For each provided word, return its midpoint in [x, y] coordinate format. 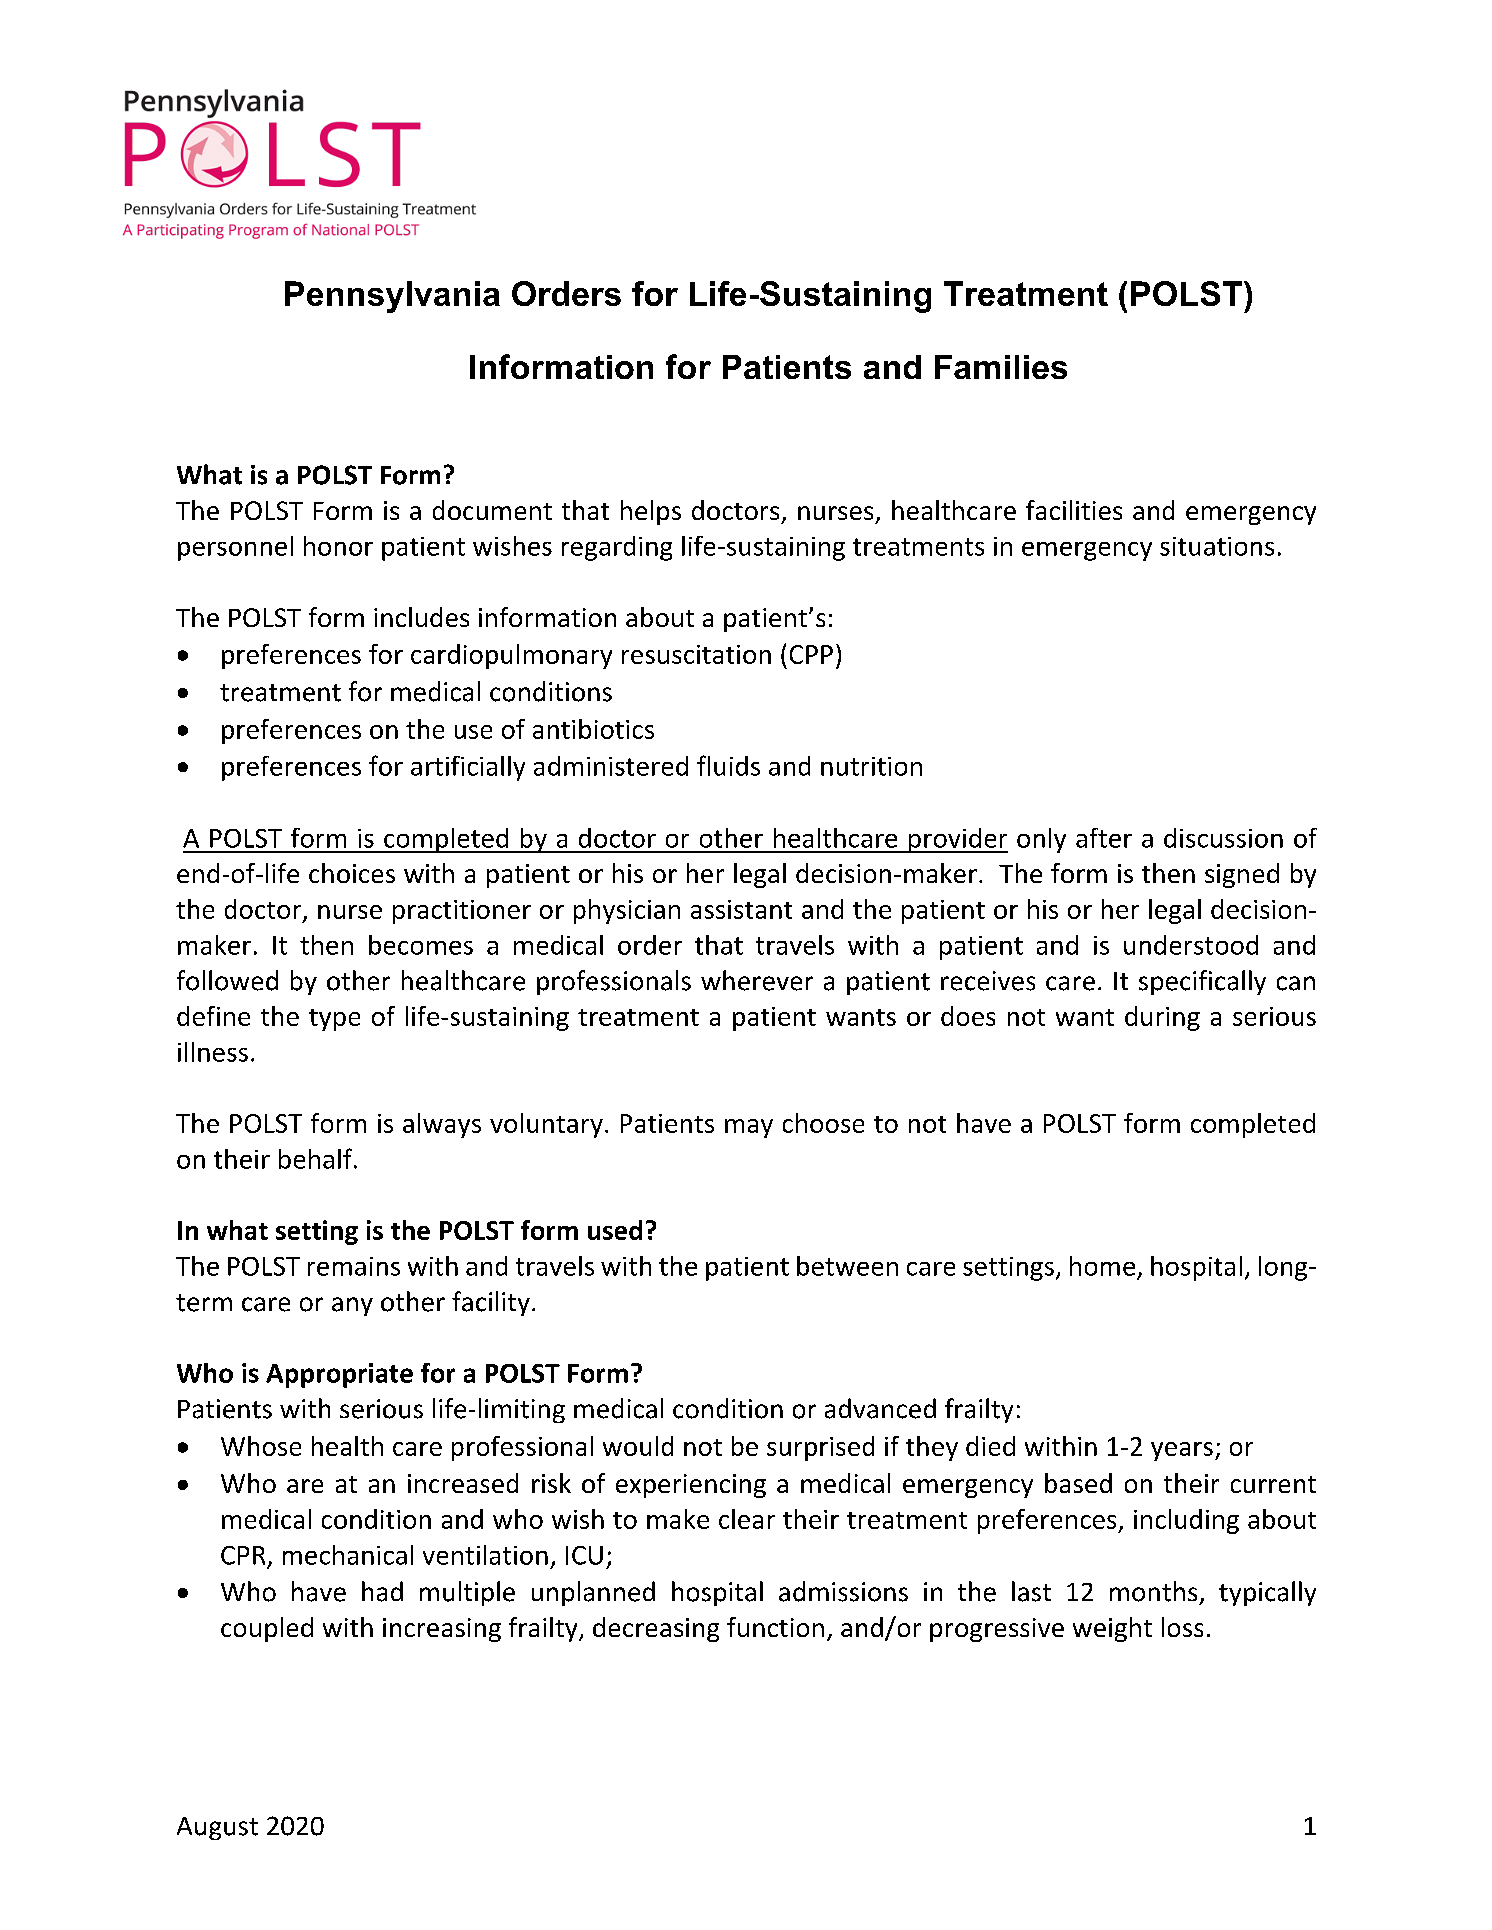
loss [1182, 1627]
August [217, 1828]
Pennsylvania [392, 297]
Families [1001, 367]
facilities [1074, 510]
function [775, 1627]
